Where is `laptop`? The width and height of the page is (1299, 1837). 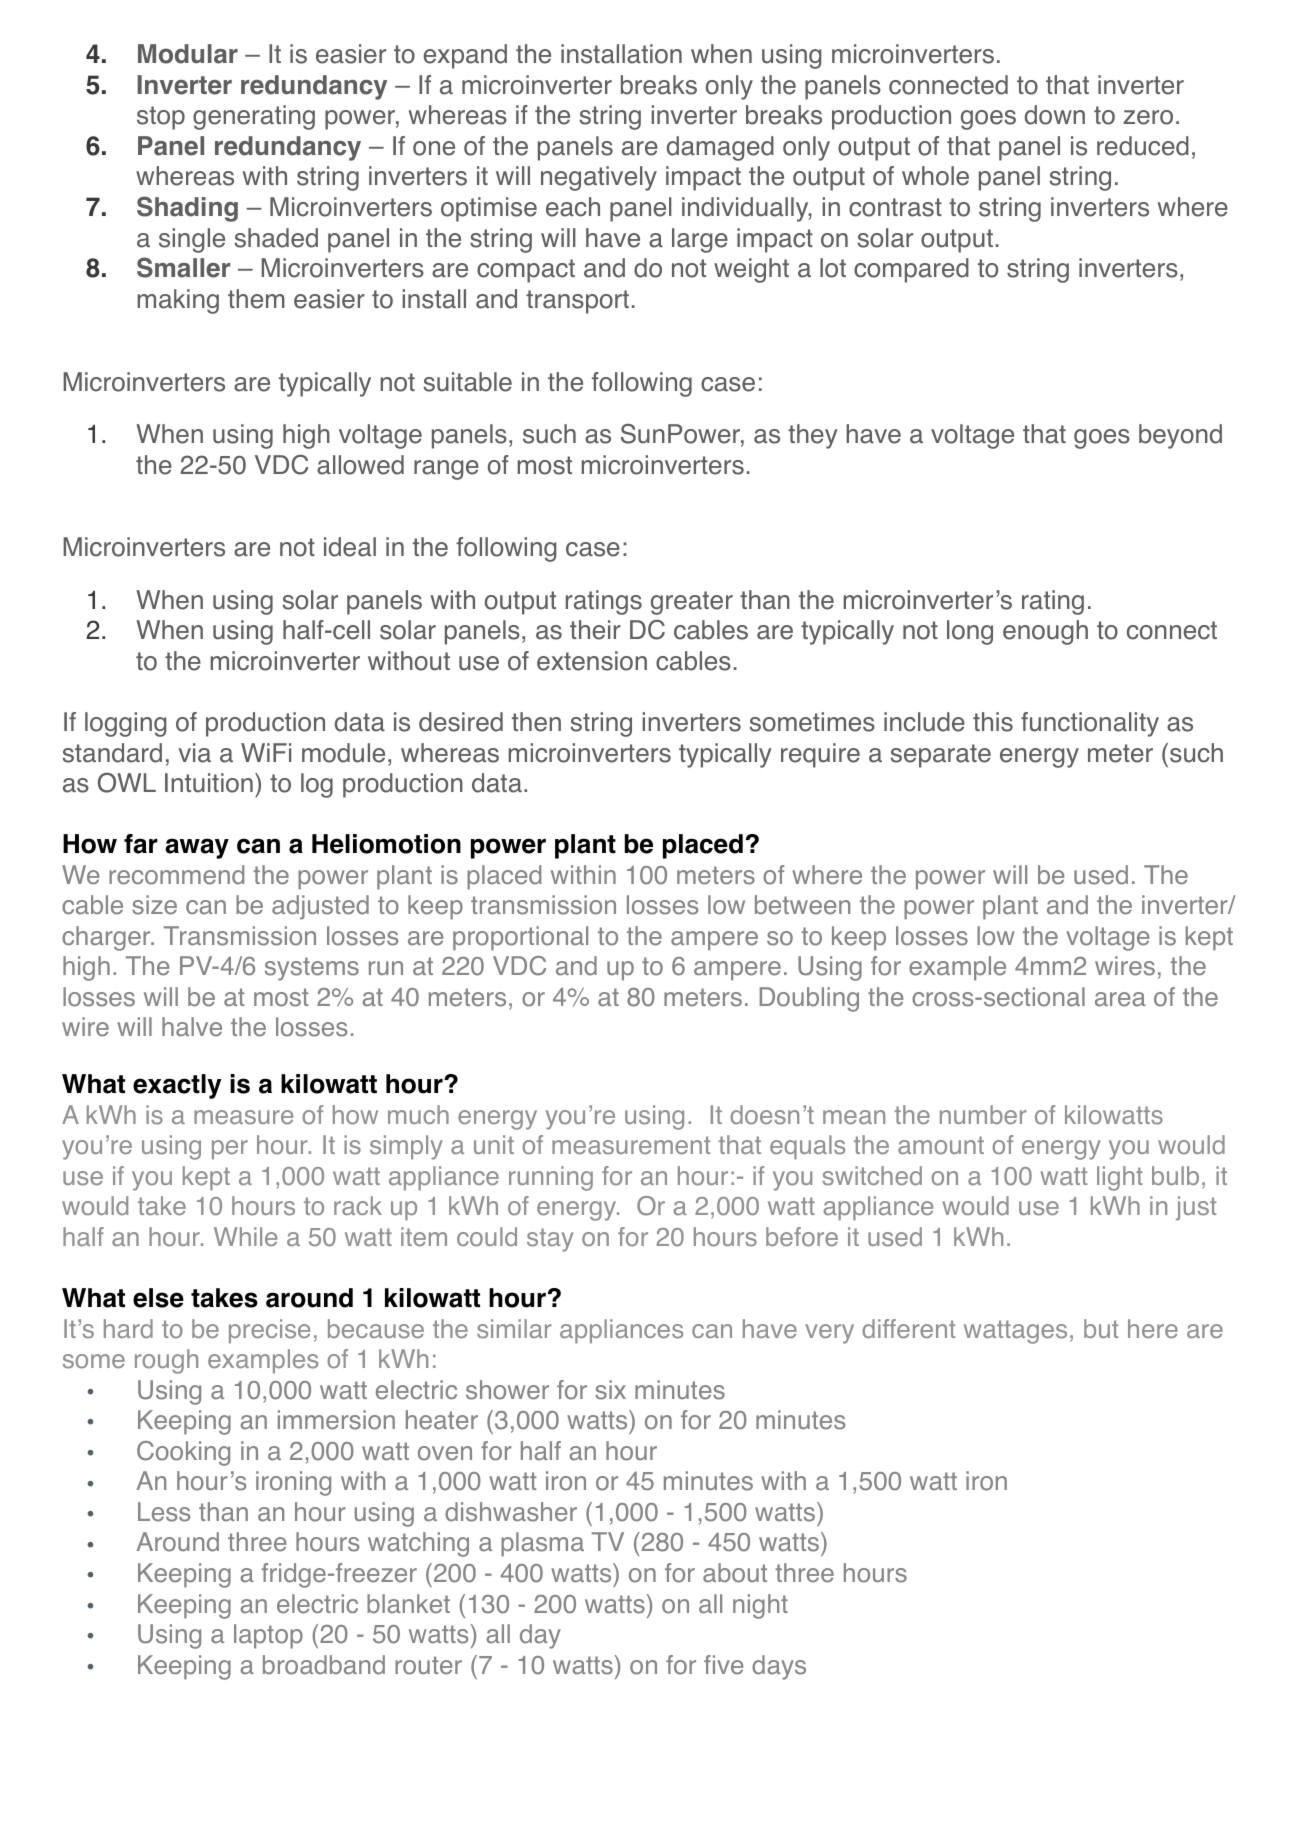 laptop is located at coordinates (268, 1636).
